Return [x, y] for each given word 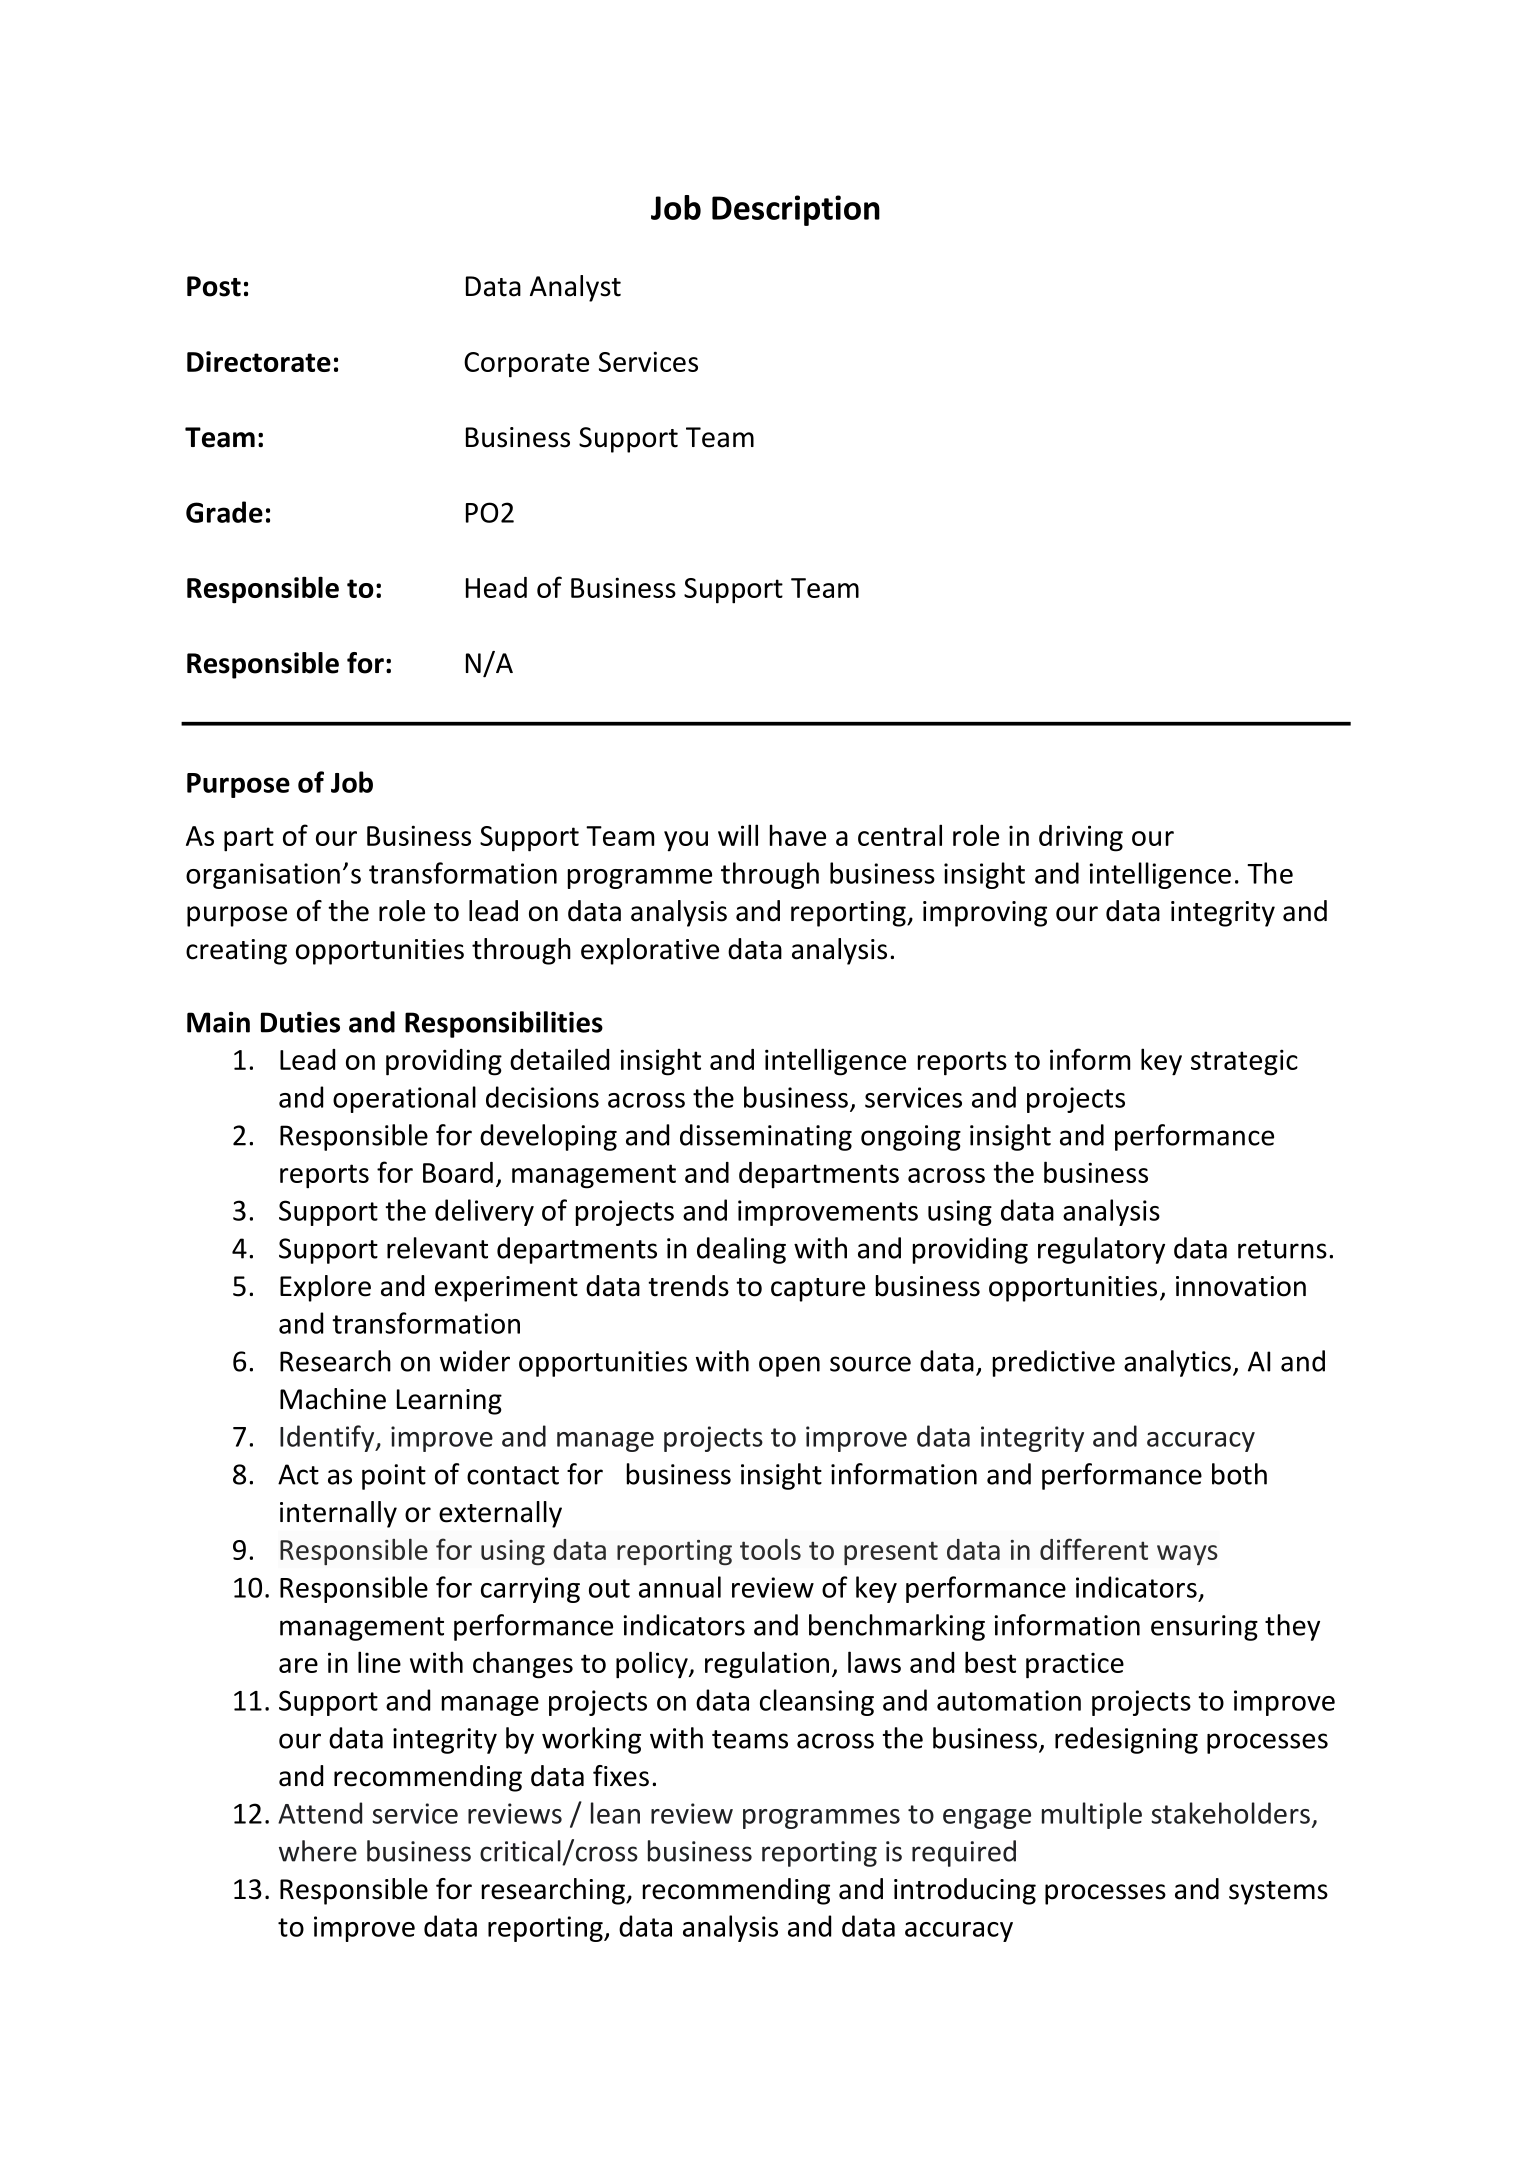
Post [214, 286]
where [318, 1851]
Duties [300, 1022]
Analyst [575, 288]
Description [796, 210]
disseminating [766, 1137]
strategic [1244, 1062]
